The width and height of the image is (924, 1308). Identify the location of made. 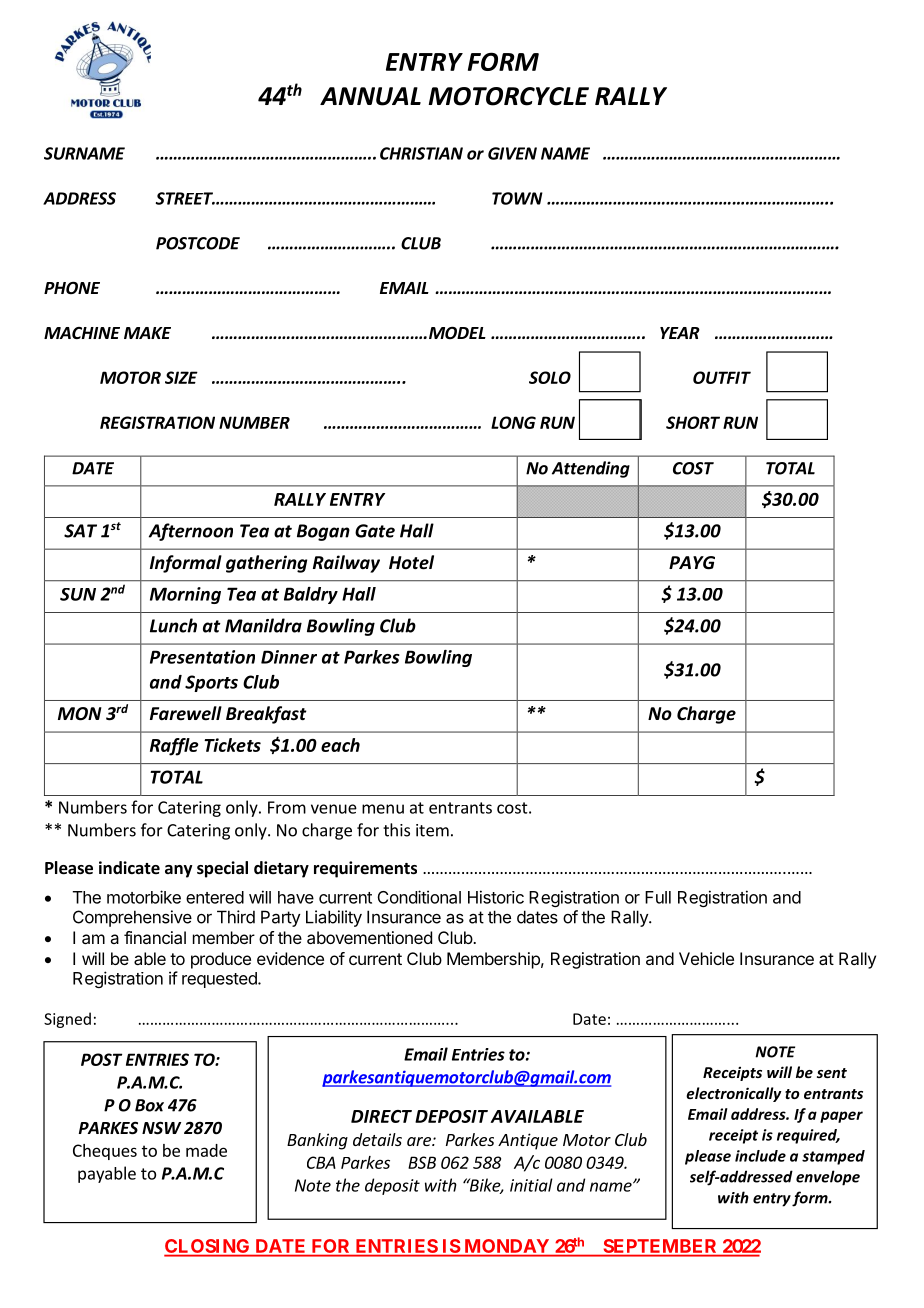
(206, 1150).
